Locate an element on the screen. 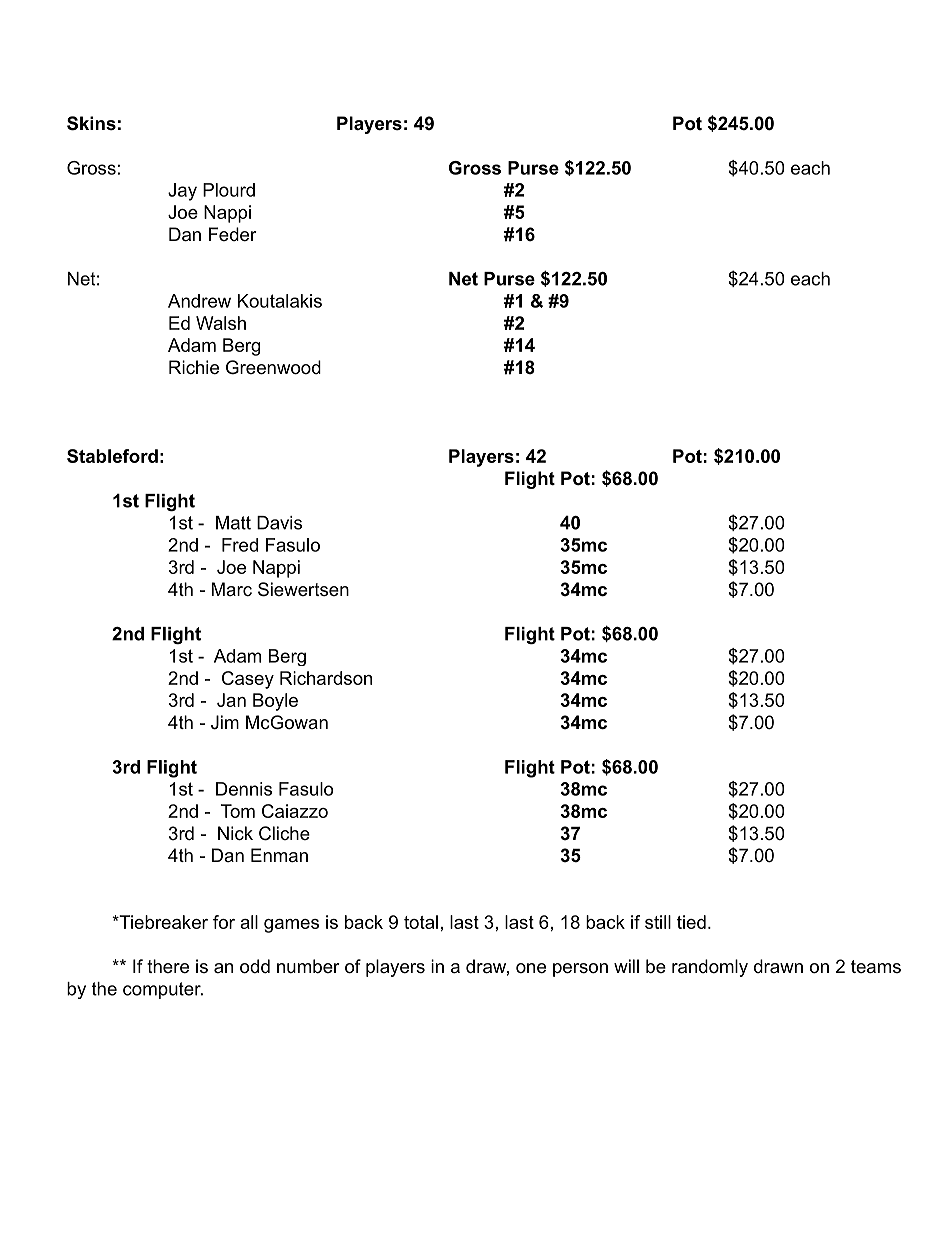  randomly is located at coordinates (710, 968).
